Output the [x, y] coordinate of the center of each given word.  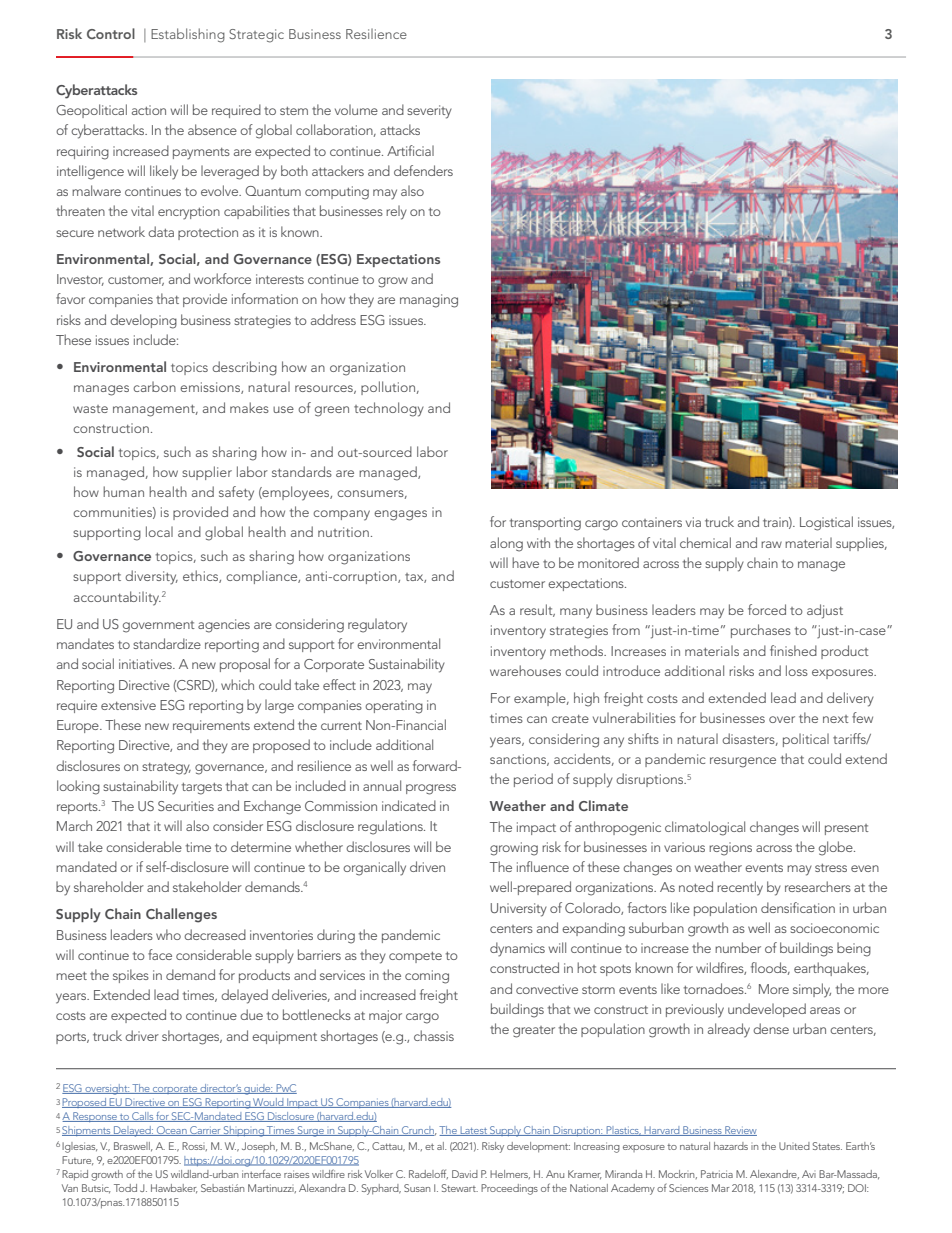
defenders [423, 170]
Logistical [826, 523]
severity [429, 112]
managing [429, 301]
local [159, 531]
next [836, 719]
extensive [128, 705]
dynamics [517, 949]
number [738, 947]
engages [400, 515]
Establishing [188, 35]
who [168, 934]
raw [771, 544]
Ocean [172, 1131]
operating [394, 707]
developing [143, 321]
